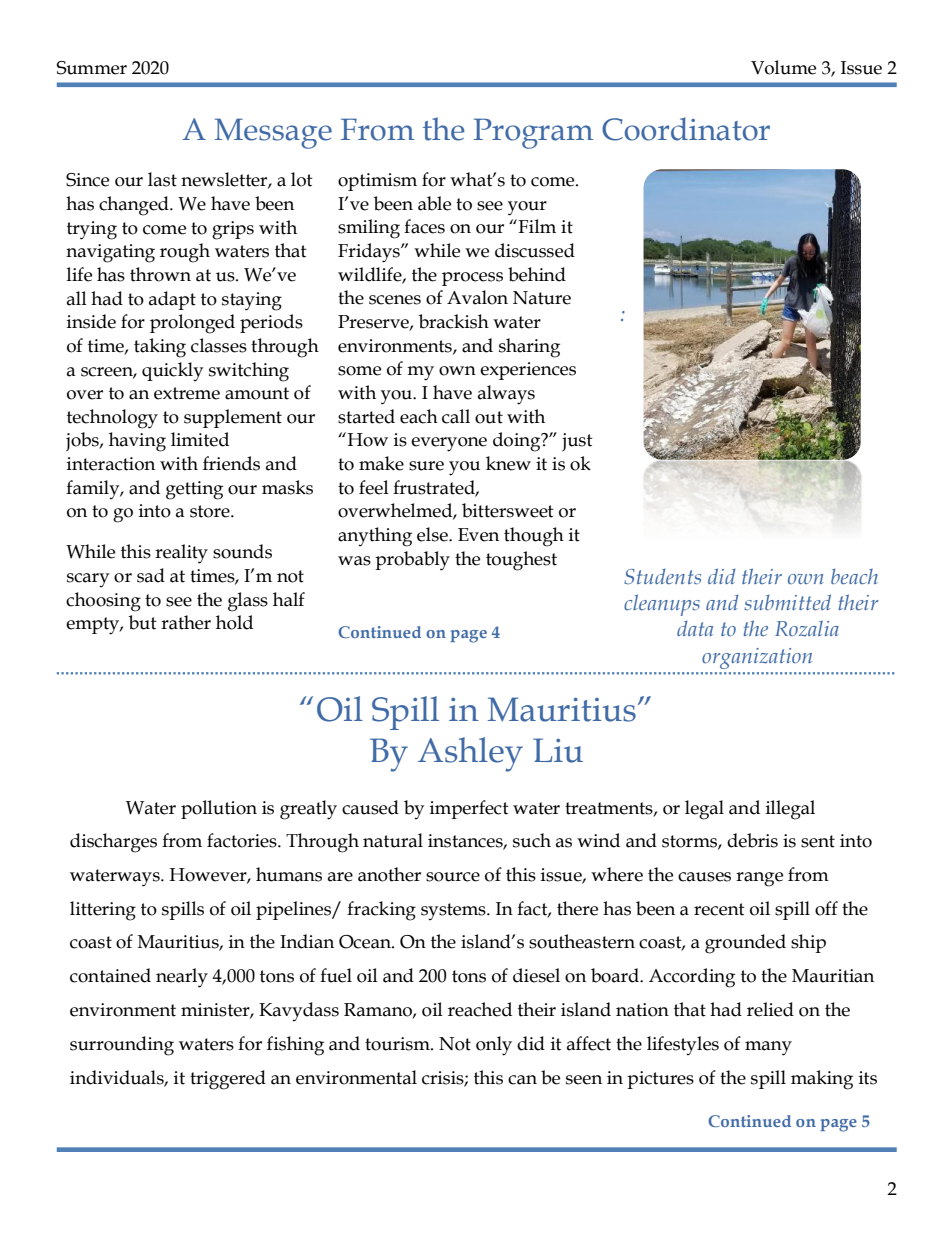 This page has height=1233, width=952. What do you see at coordinates (533, 133) in the page?
I see `Program` at bounding box center [533, 133].
